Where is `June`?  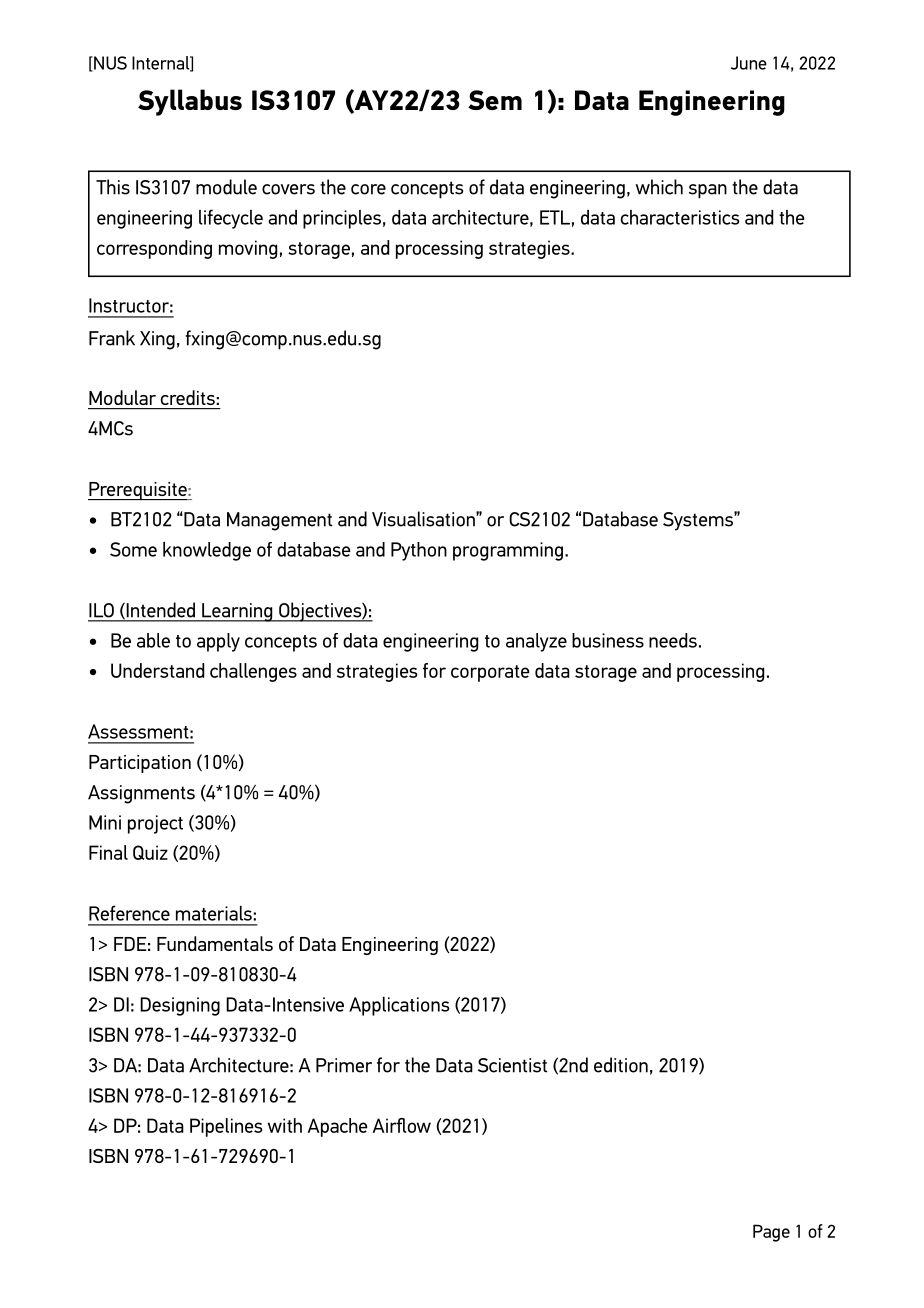
June is located at coordinates (749, 63).
